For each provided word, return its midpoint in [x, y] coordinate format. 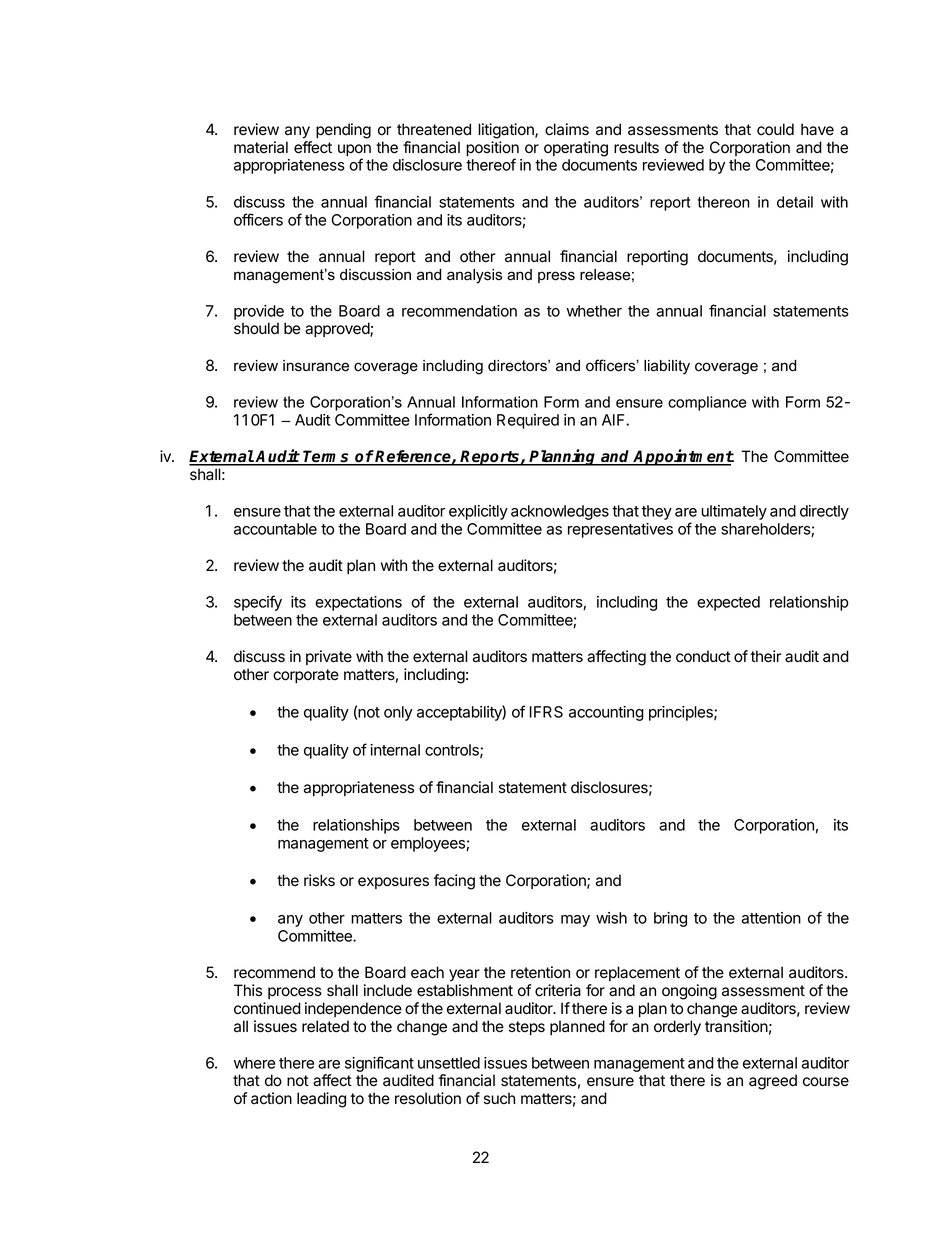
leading [321, 1100]
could [775, 129]
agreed [773, 1082]
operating [576, 149]
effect [313, 147]
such [499, 1098]
